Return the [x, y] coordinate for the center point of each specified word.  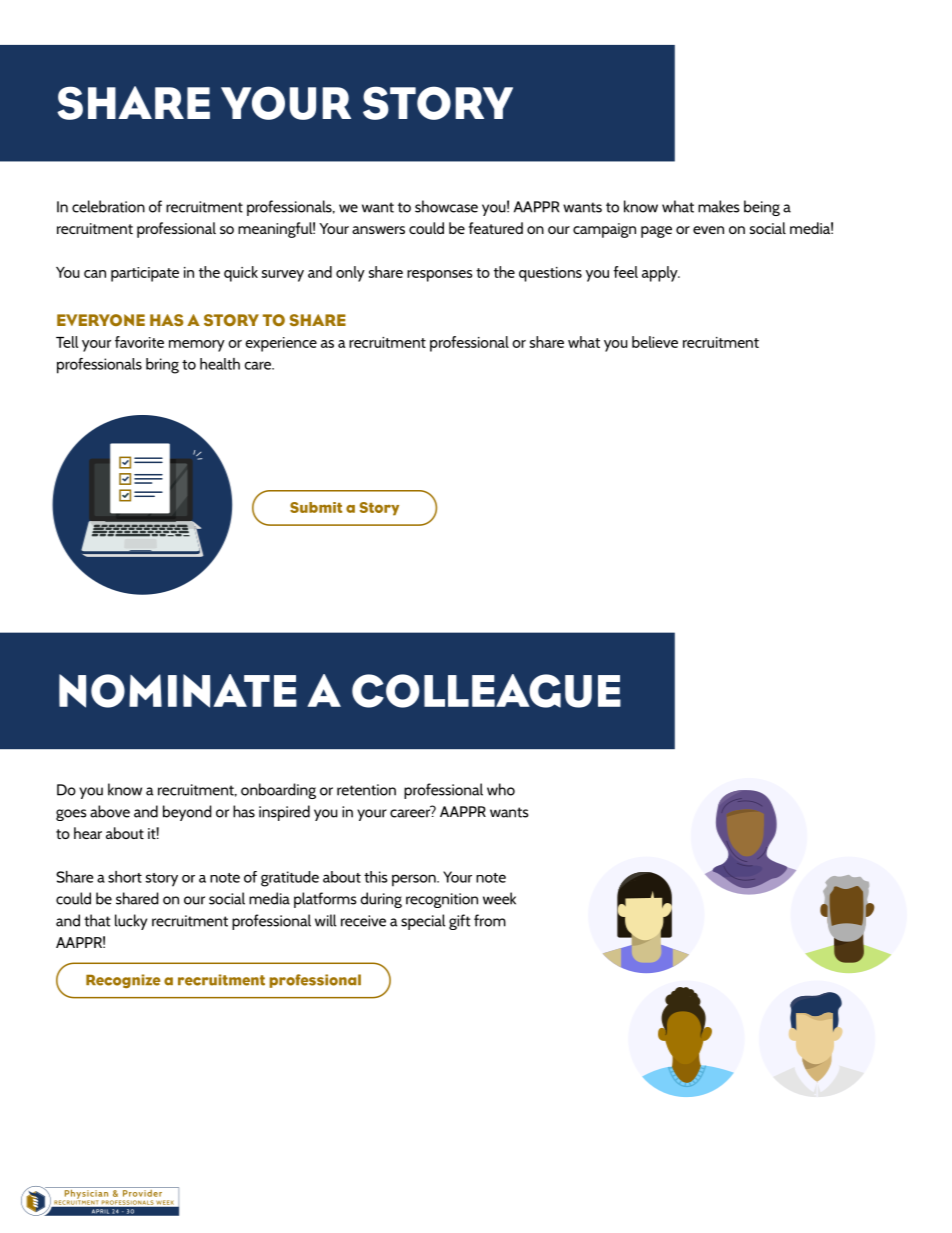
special [423, 922]
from [490, 920]
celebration [108, 206]
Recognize [123, 981]
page [656, 232]
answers [378, 230]
